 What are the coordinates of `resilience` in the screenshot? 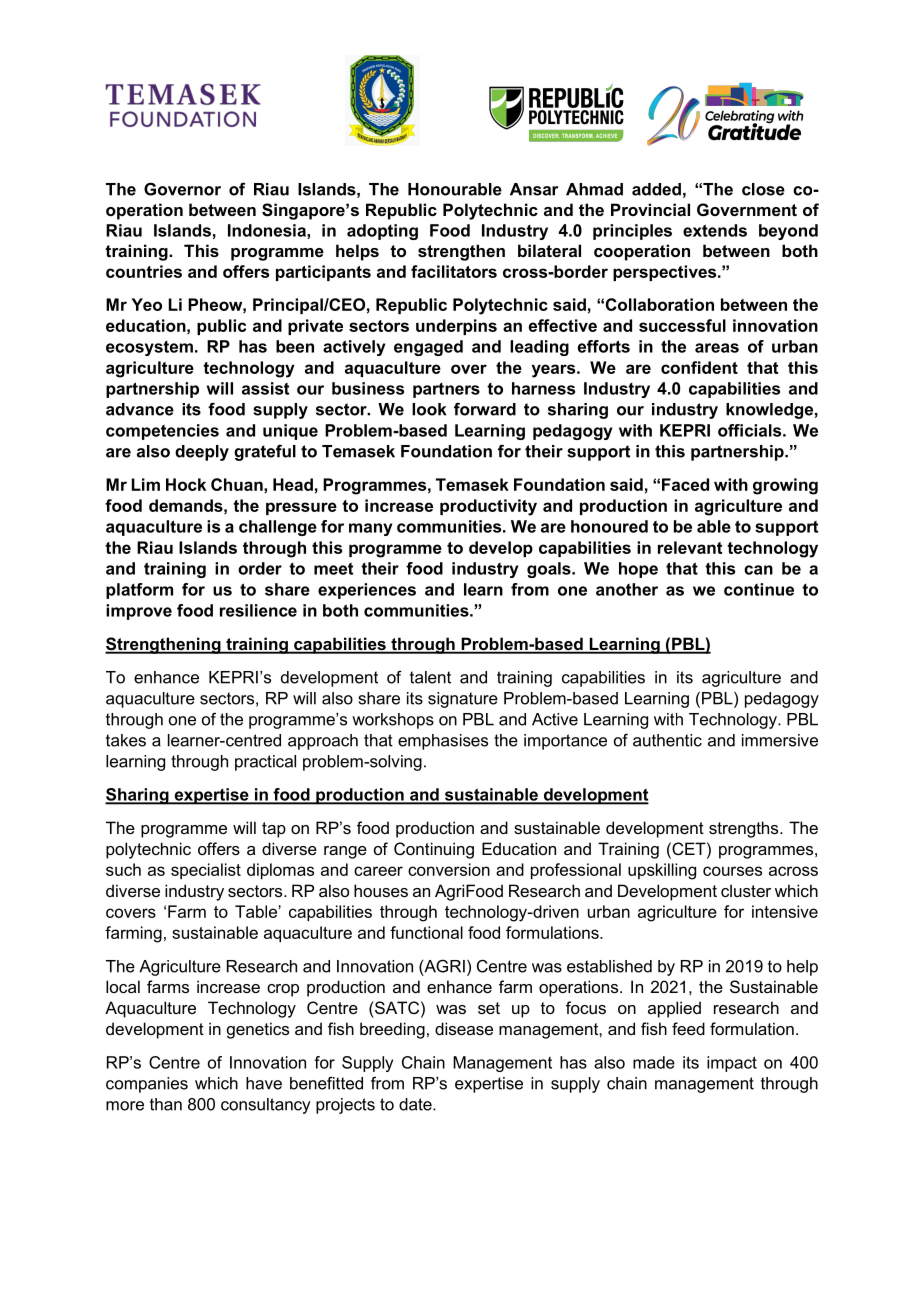 It's located at (258, 610).
